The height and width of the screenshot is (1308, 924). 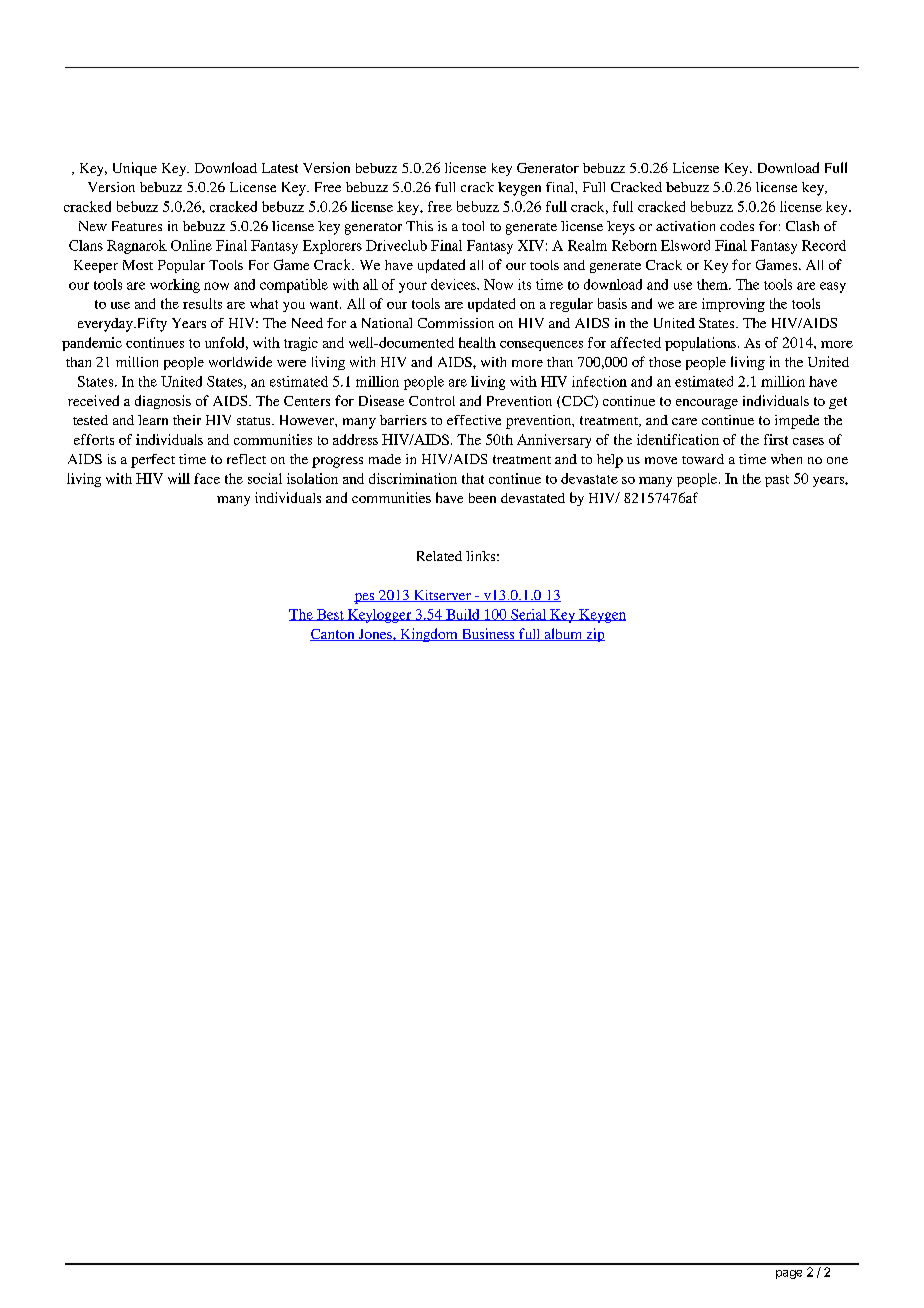 What do you see at coordinates (333, 635) in the screenshot?
I see `Canton` at bounding box center [333, 635].
